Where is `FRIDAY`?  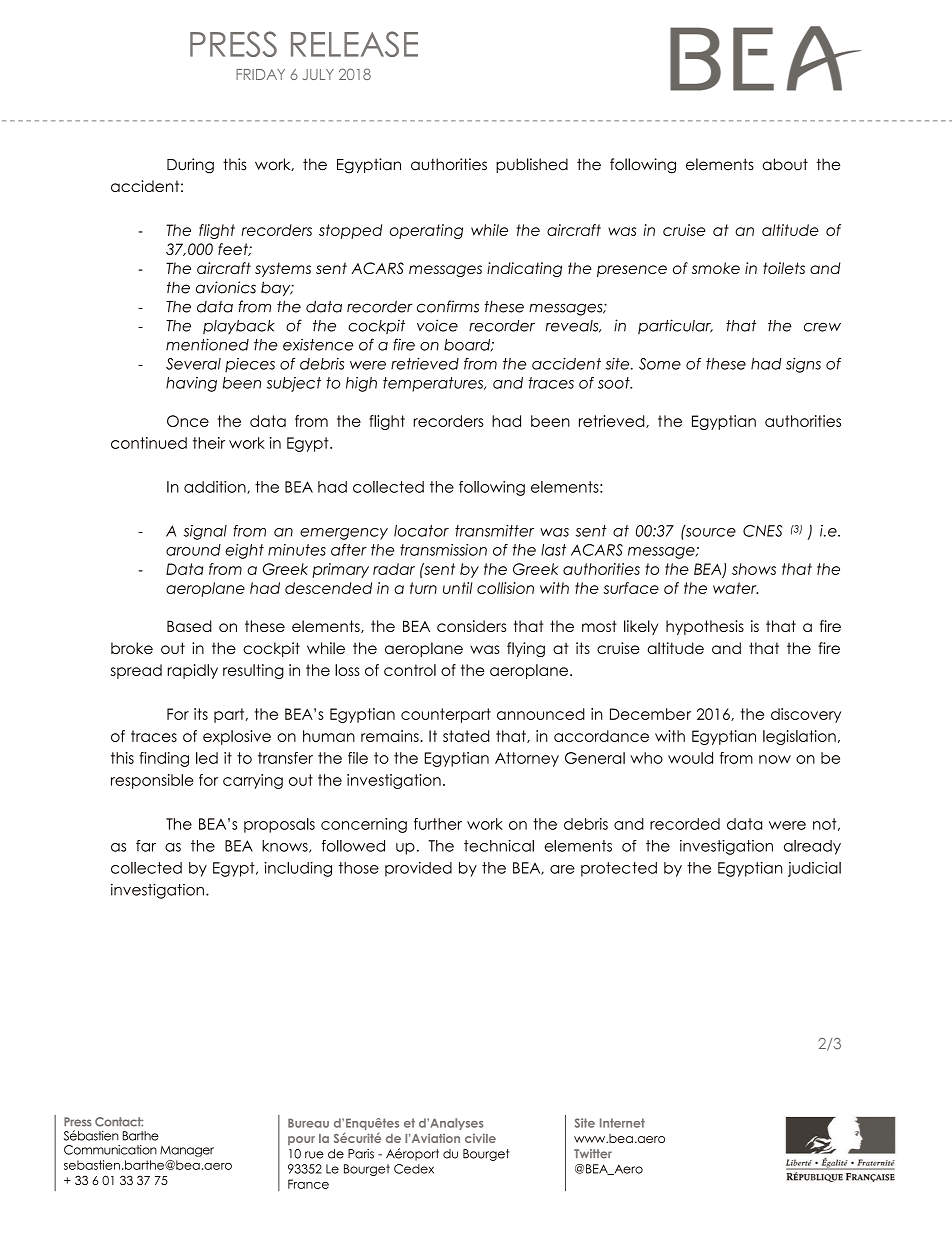 FRIDAY is located at coordinates (260, 74).
